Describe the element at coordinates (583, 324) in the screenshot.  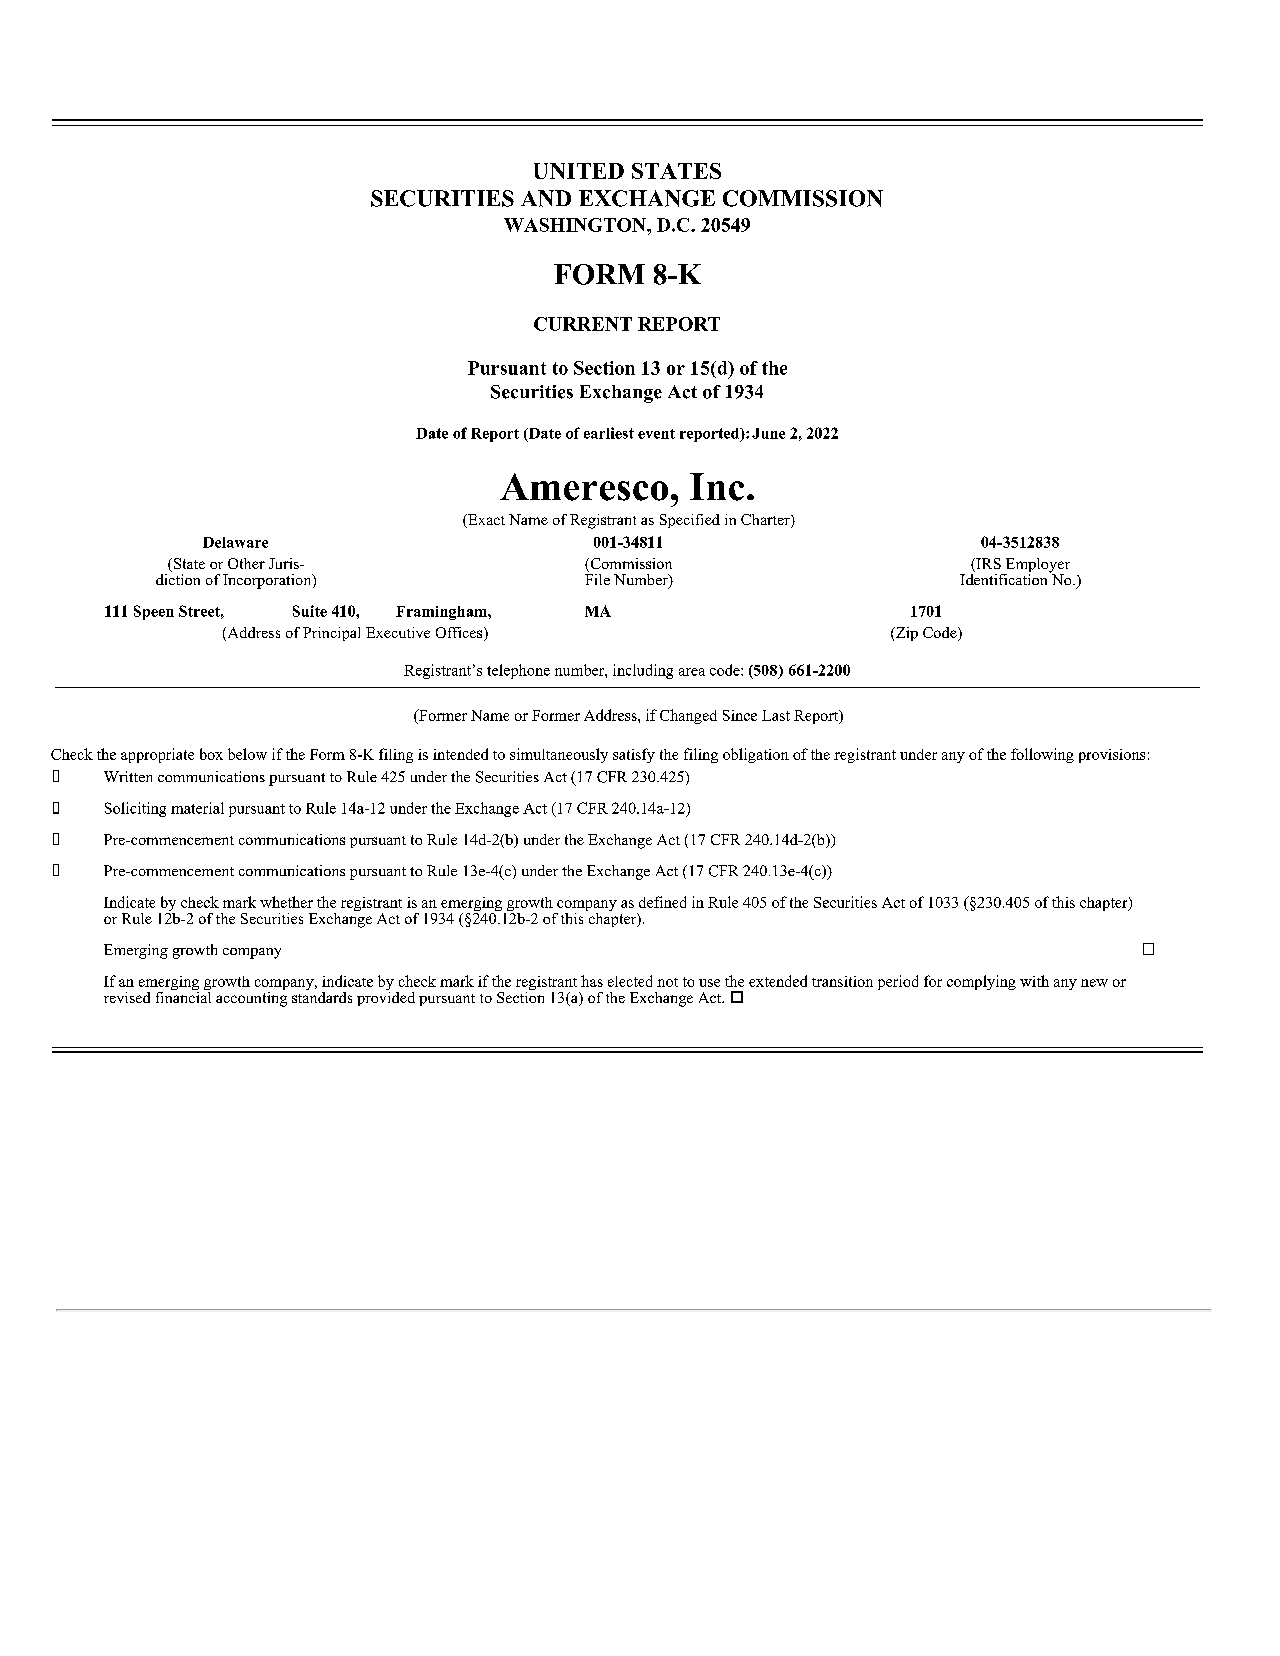
I see `CURRENT` at that location.
